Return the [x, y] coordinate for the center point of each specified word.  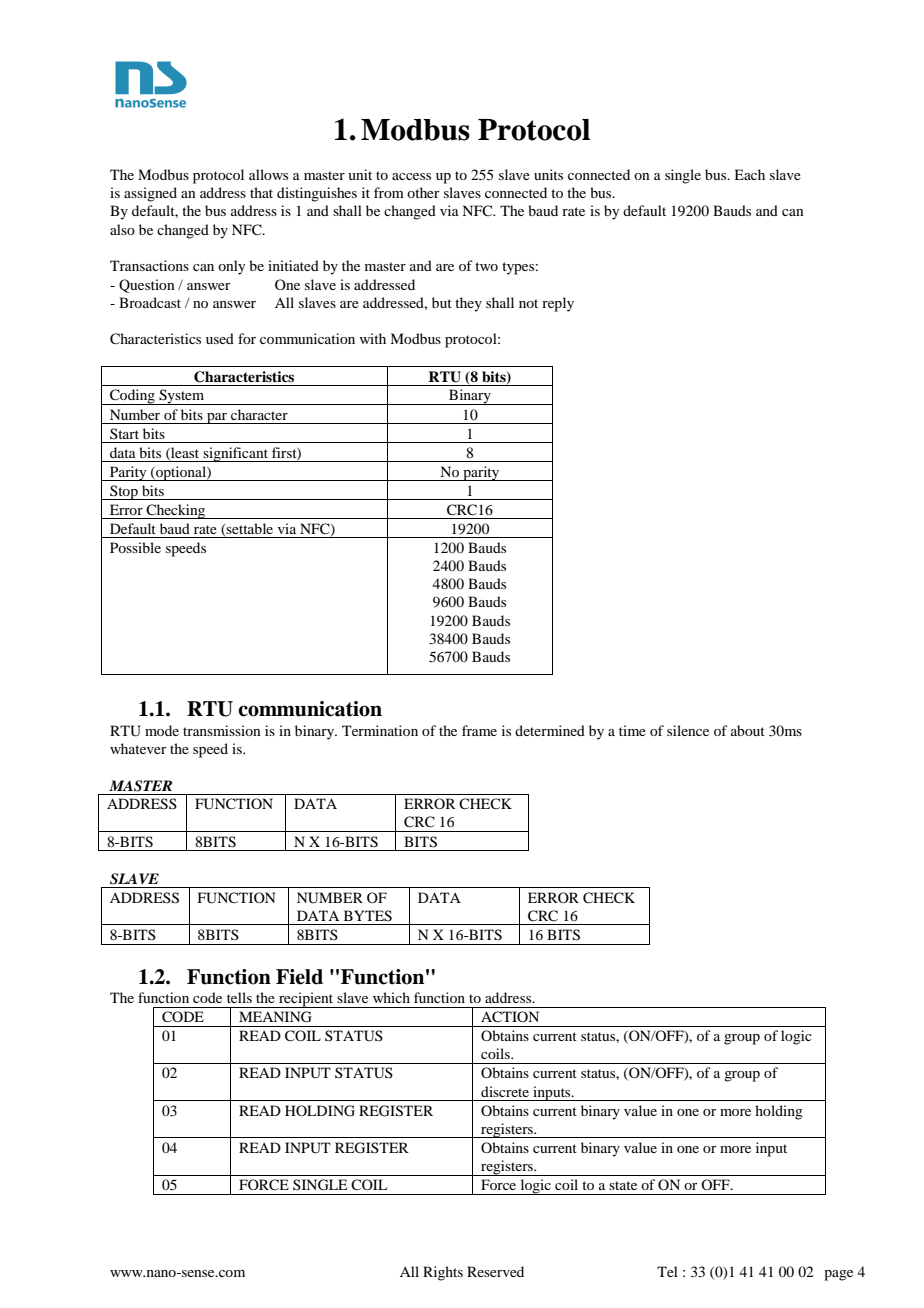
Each [749, 174]
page [838, 1275]
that [261, 192]
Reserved [495, 1271]
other [423, 192]
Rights [443, 1273]
